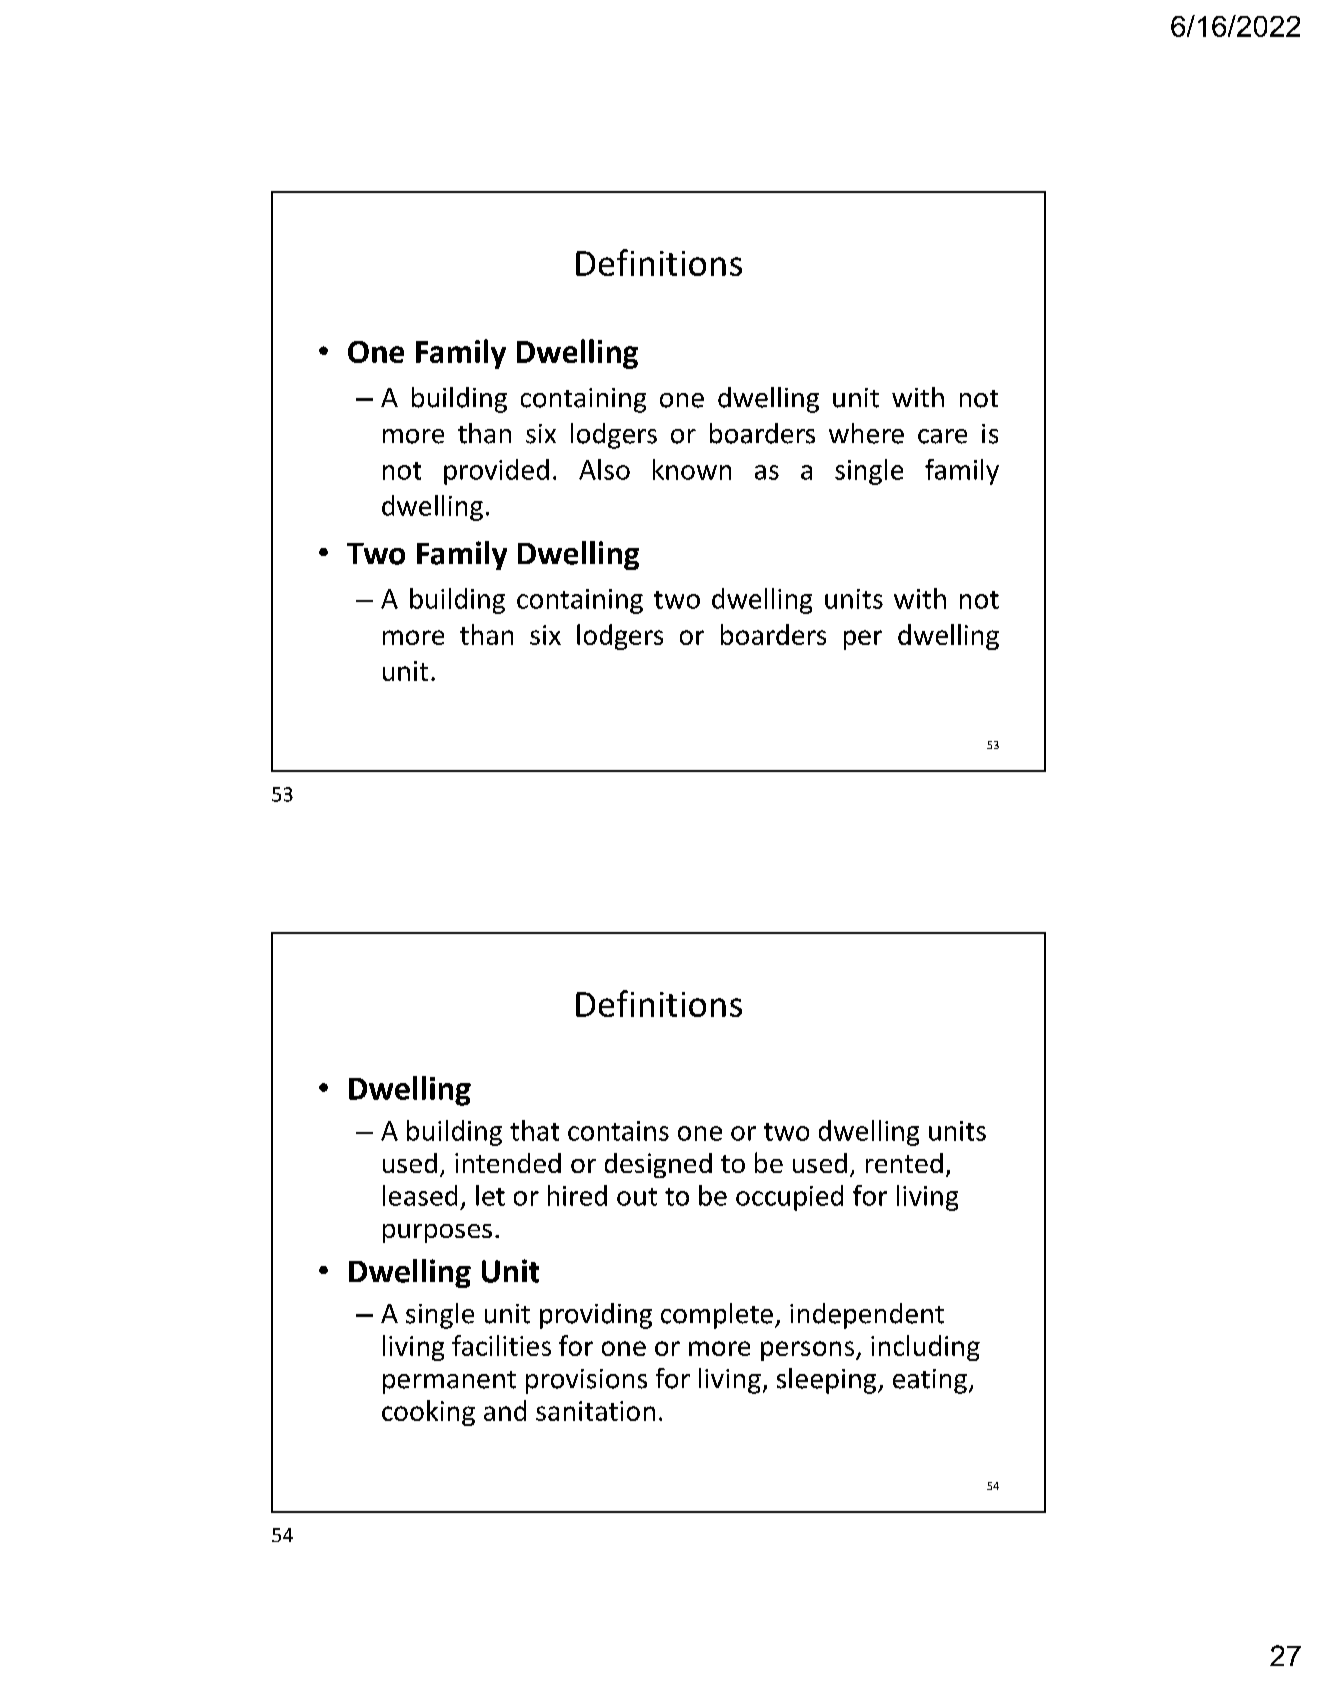 The width and height of the screenshot is (1317, 1704). What do you see at coordinates (692, 469) in the screenshot?
I see `known` at bounding box center [692, 469].
